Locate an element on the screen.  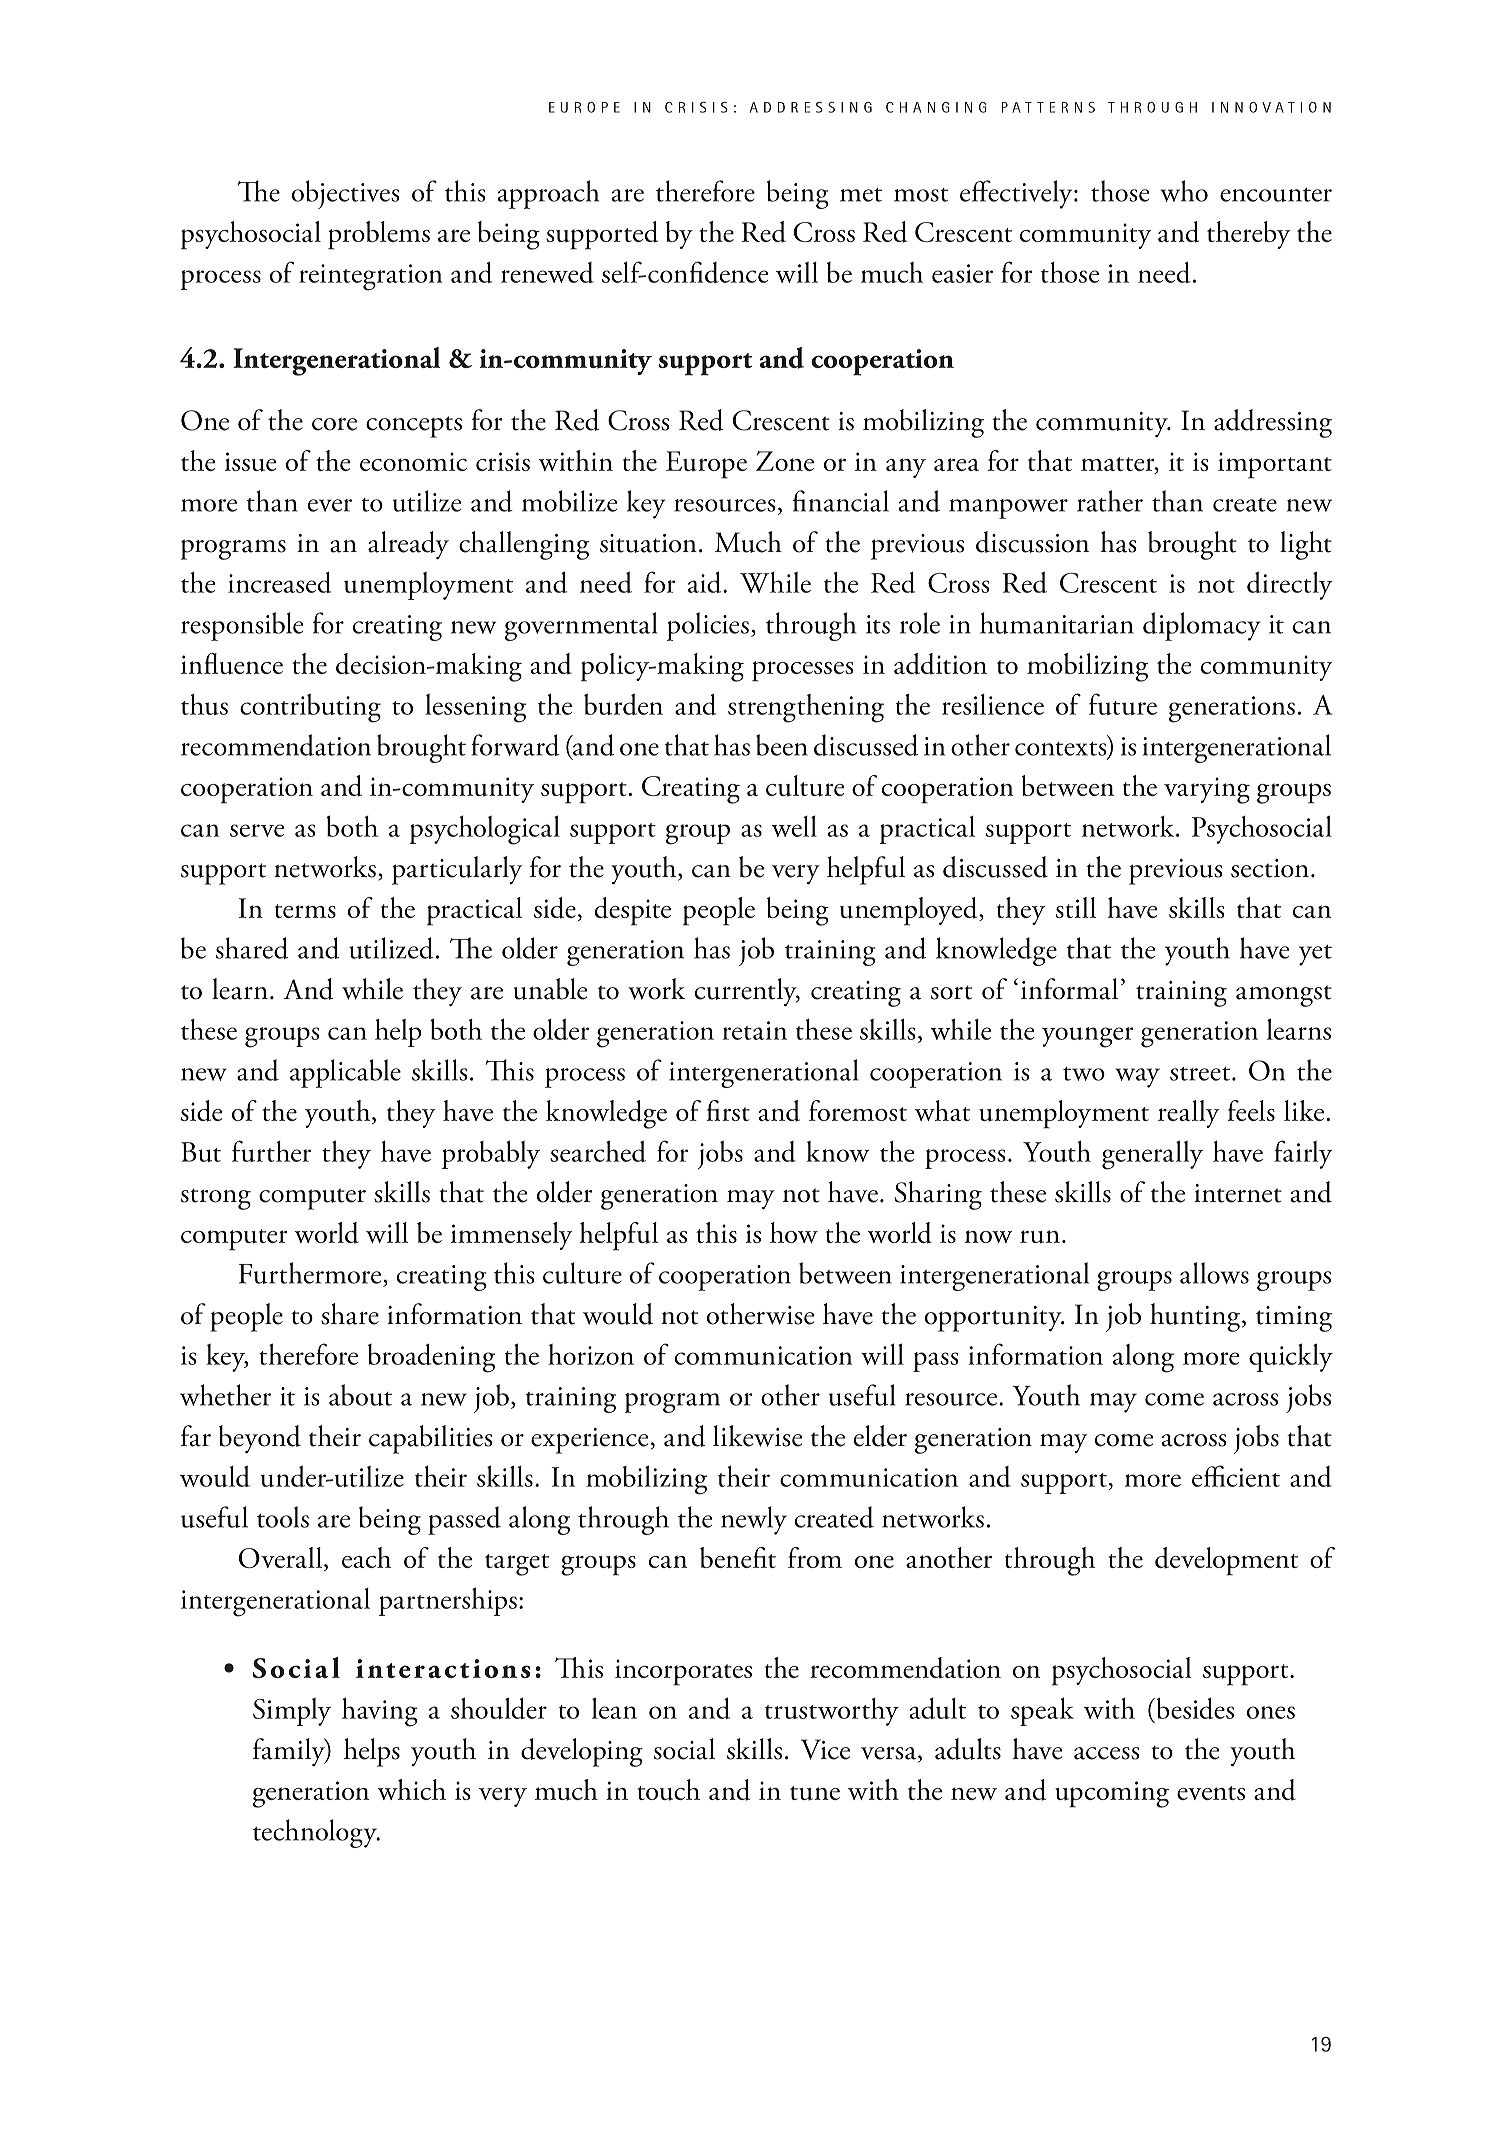
objectives is located at coordinates (346, 194).
